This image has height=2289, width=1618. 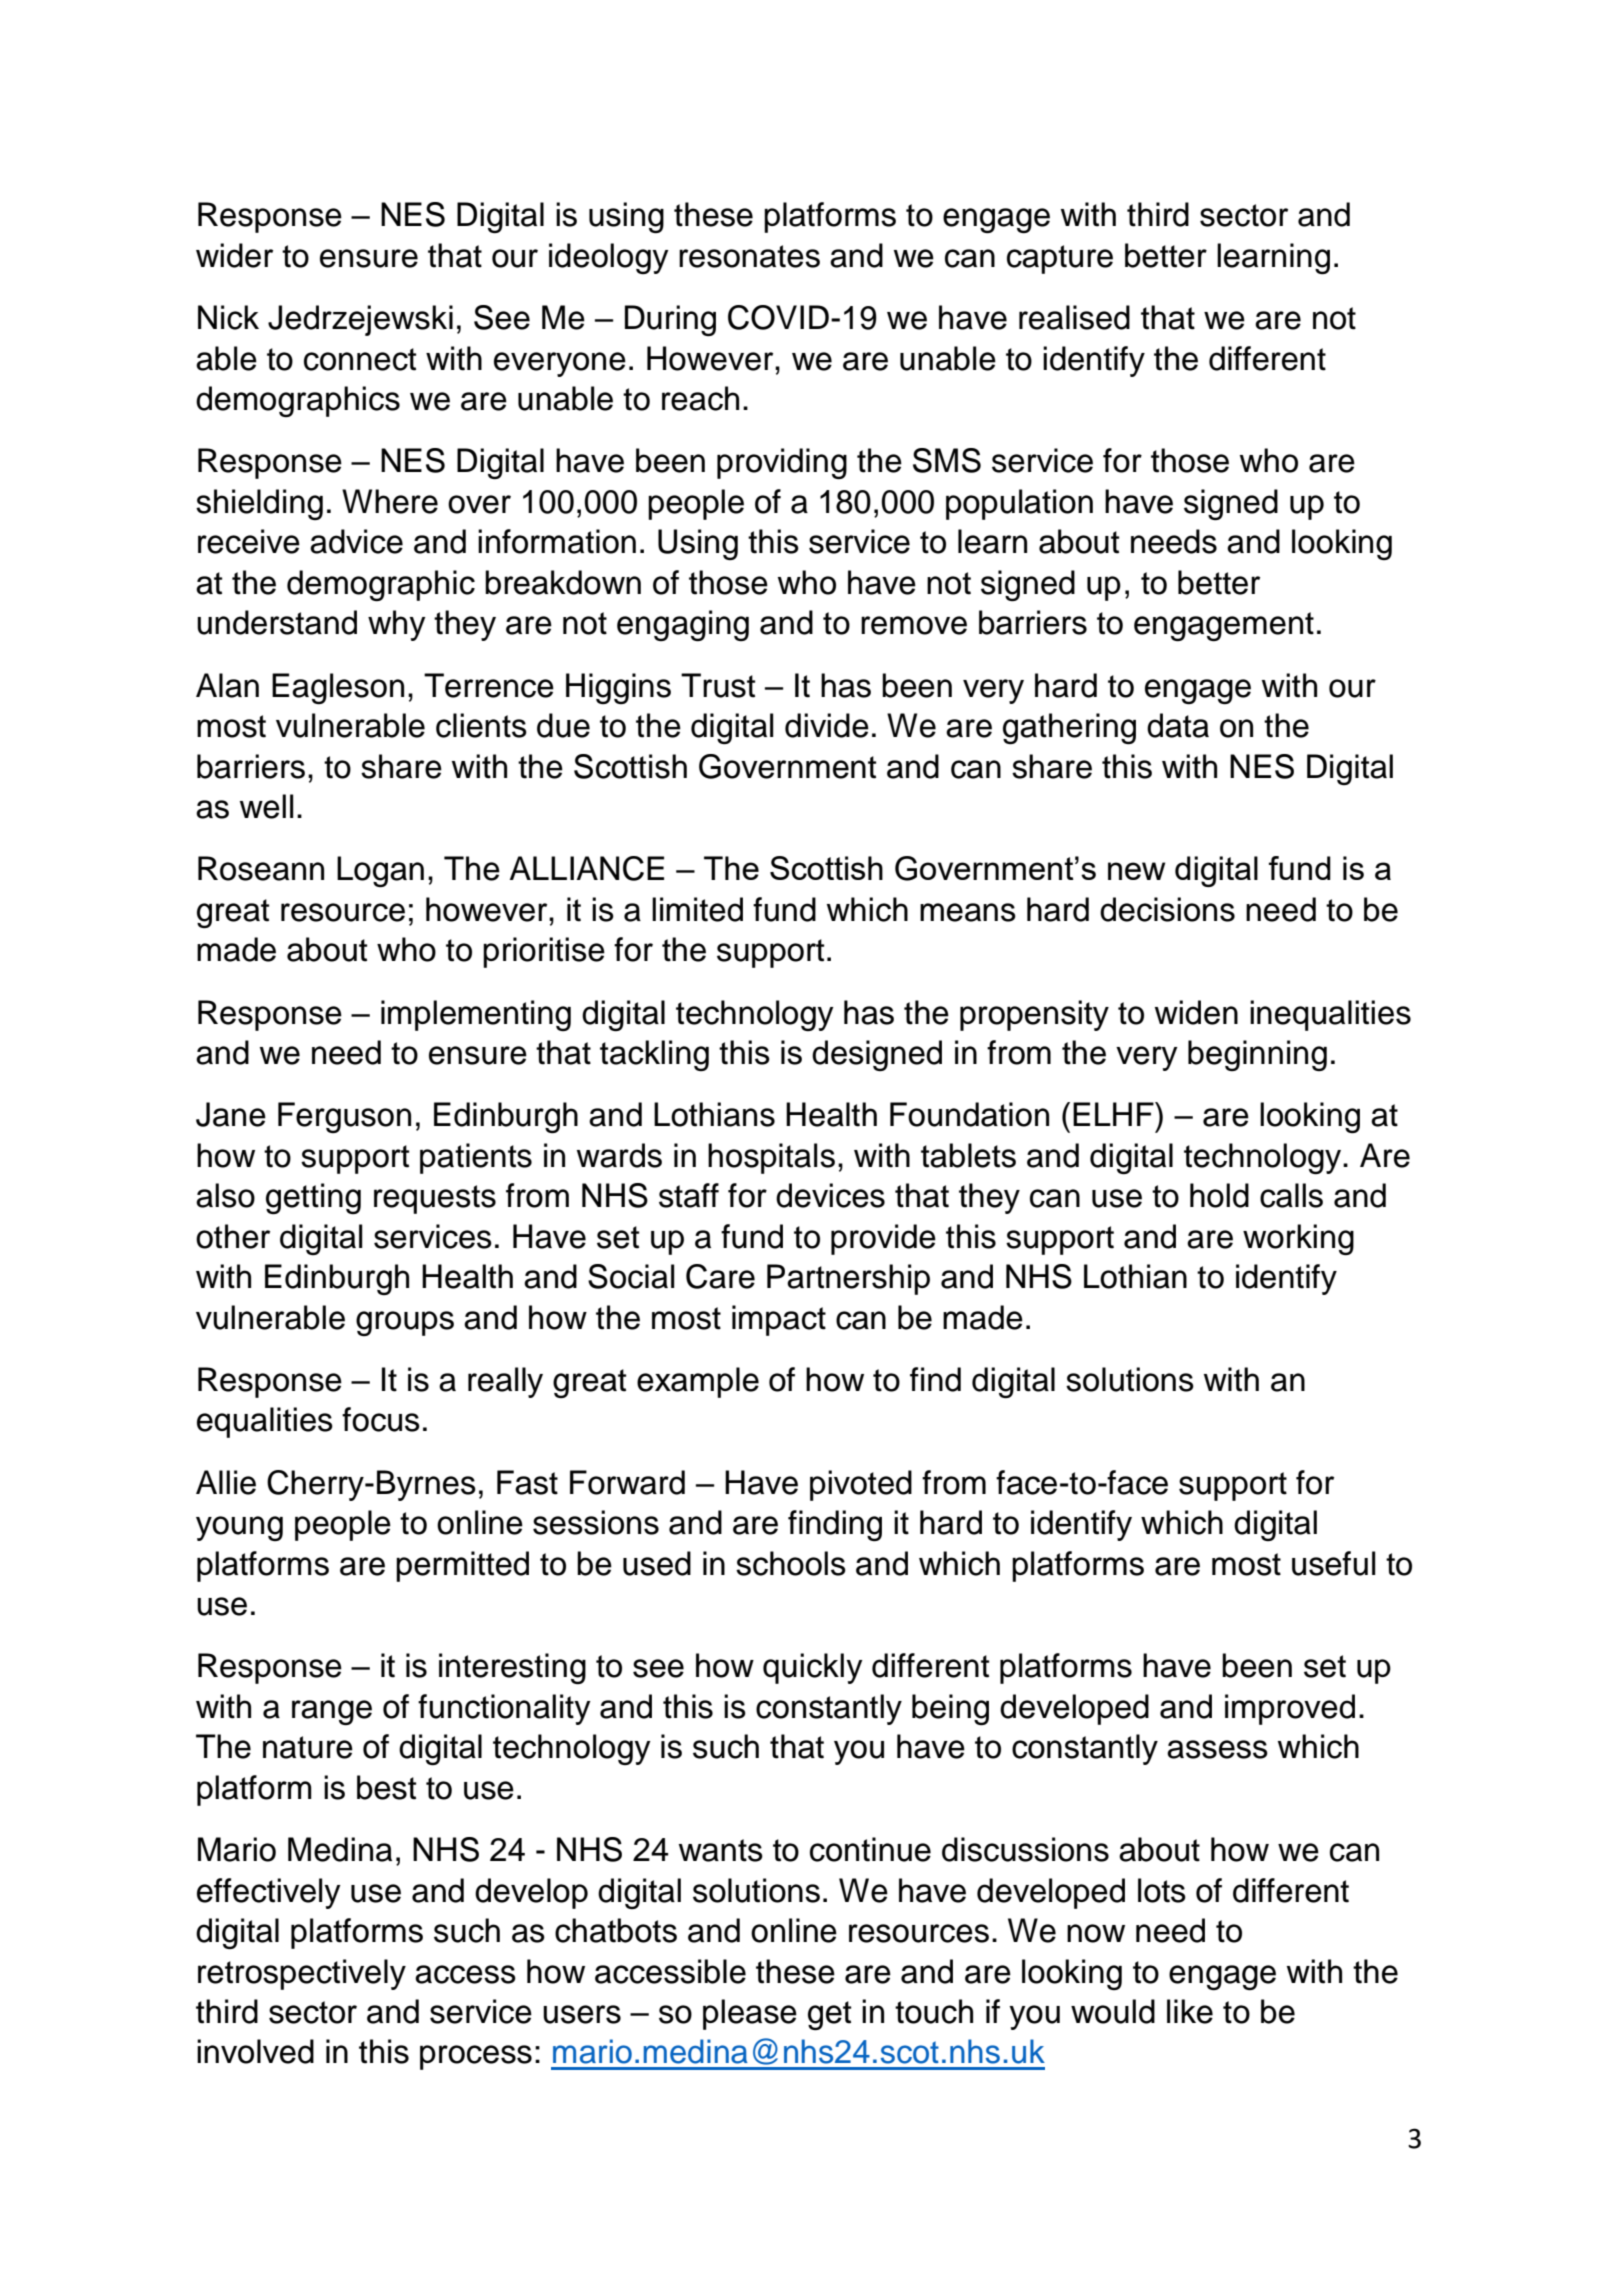 I want to click on realised, so click(x=1074, y=317).
